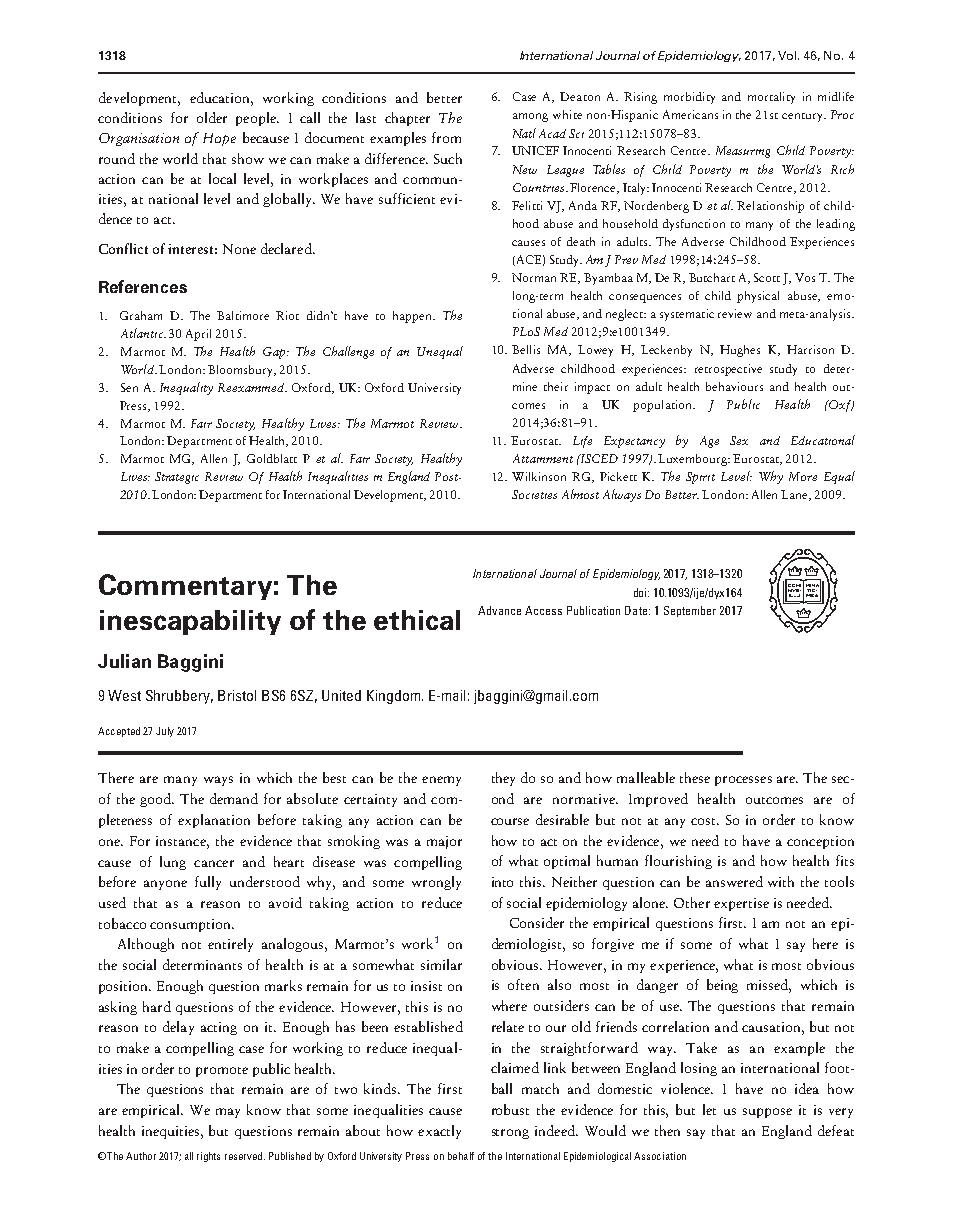  I want to click on among, so click(530, 117).
